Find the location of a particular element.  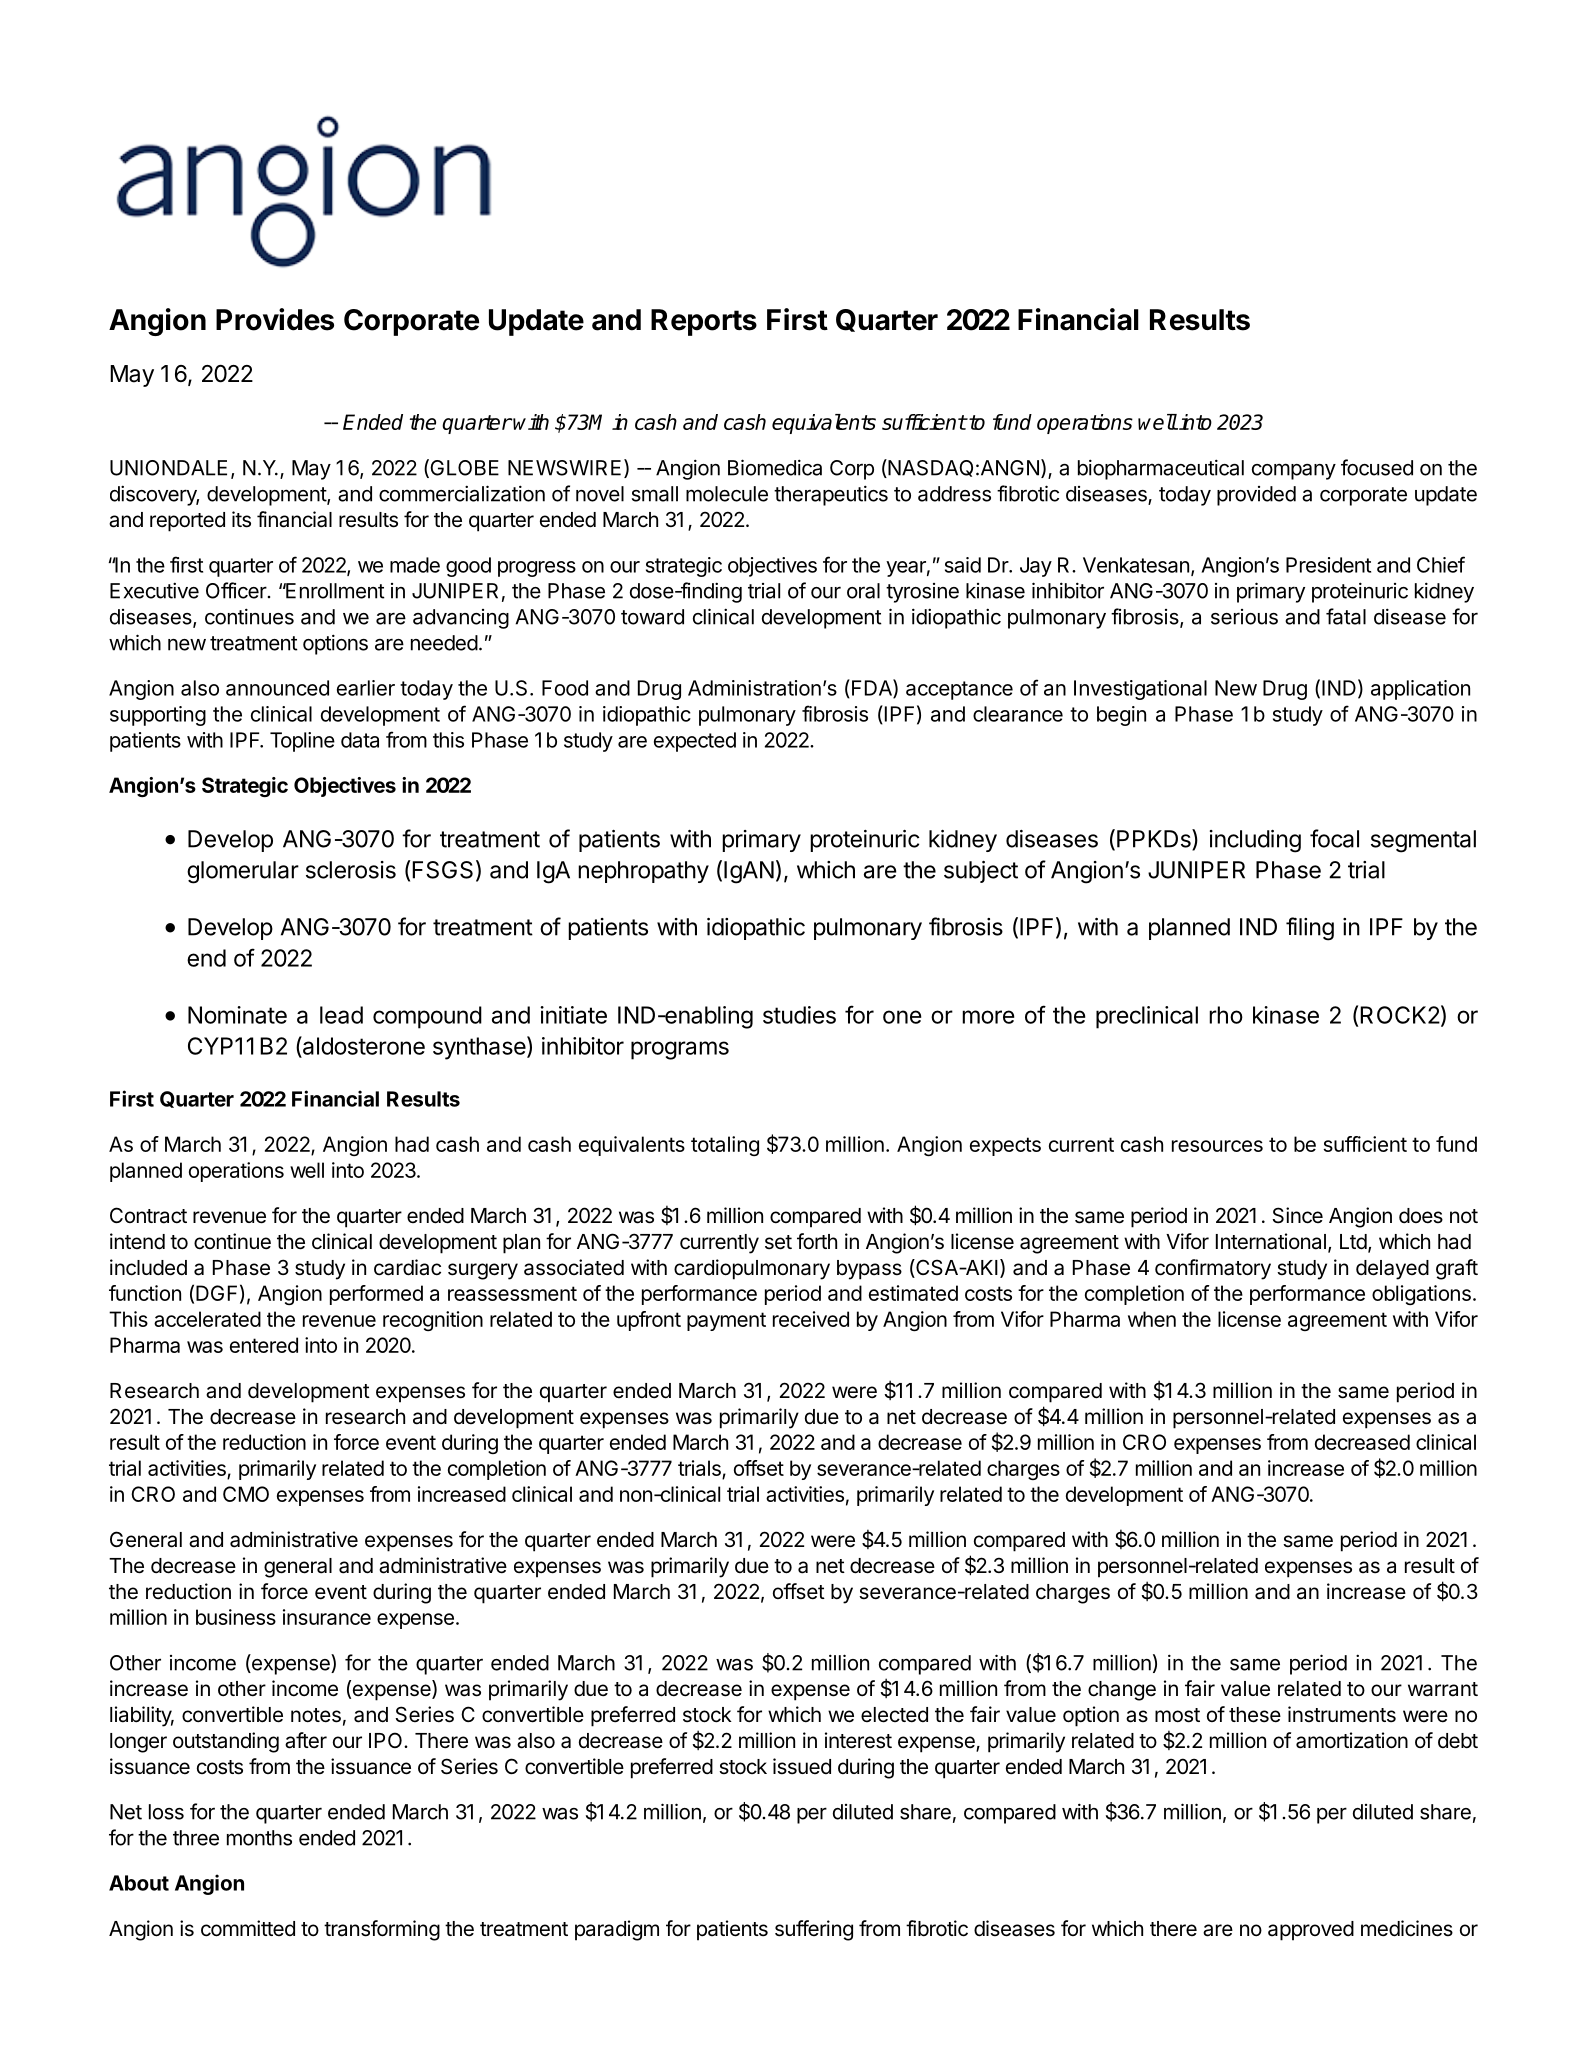

totaling is located at coordinates (725, 1146).
